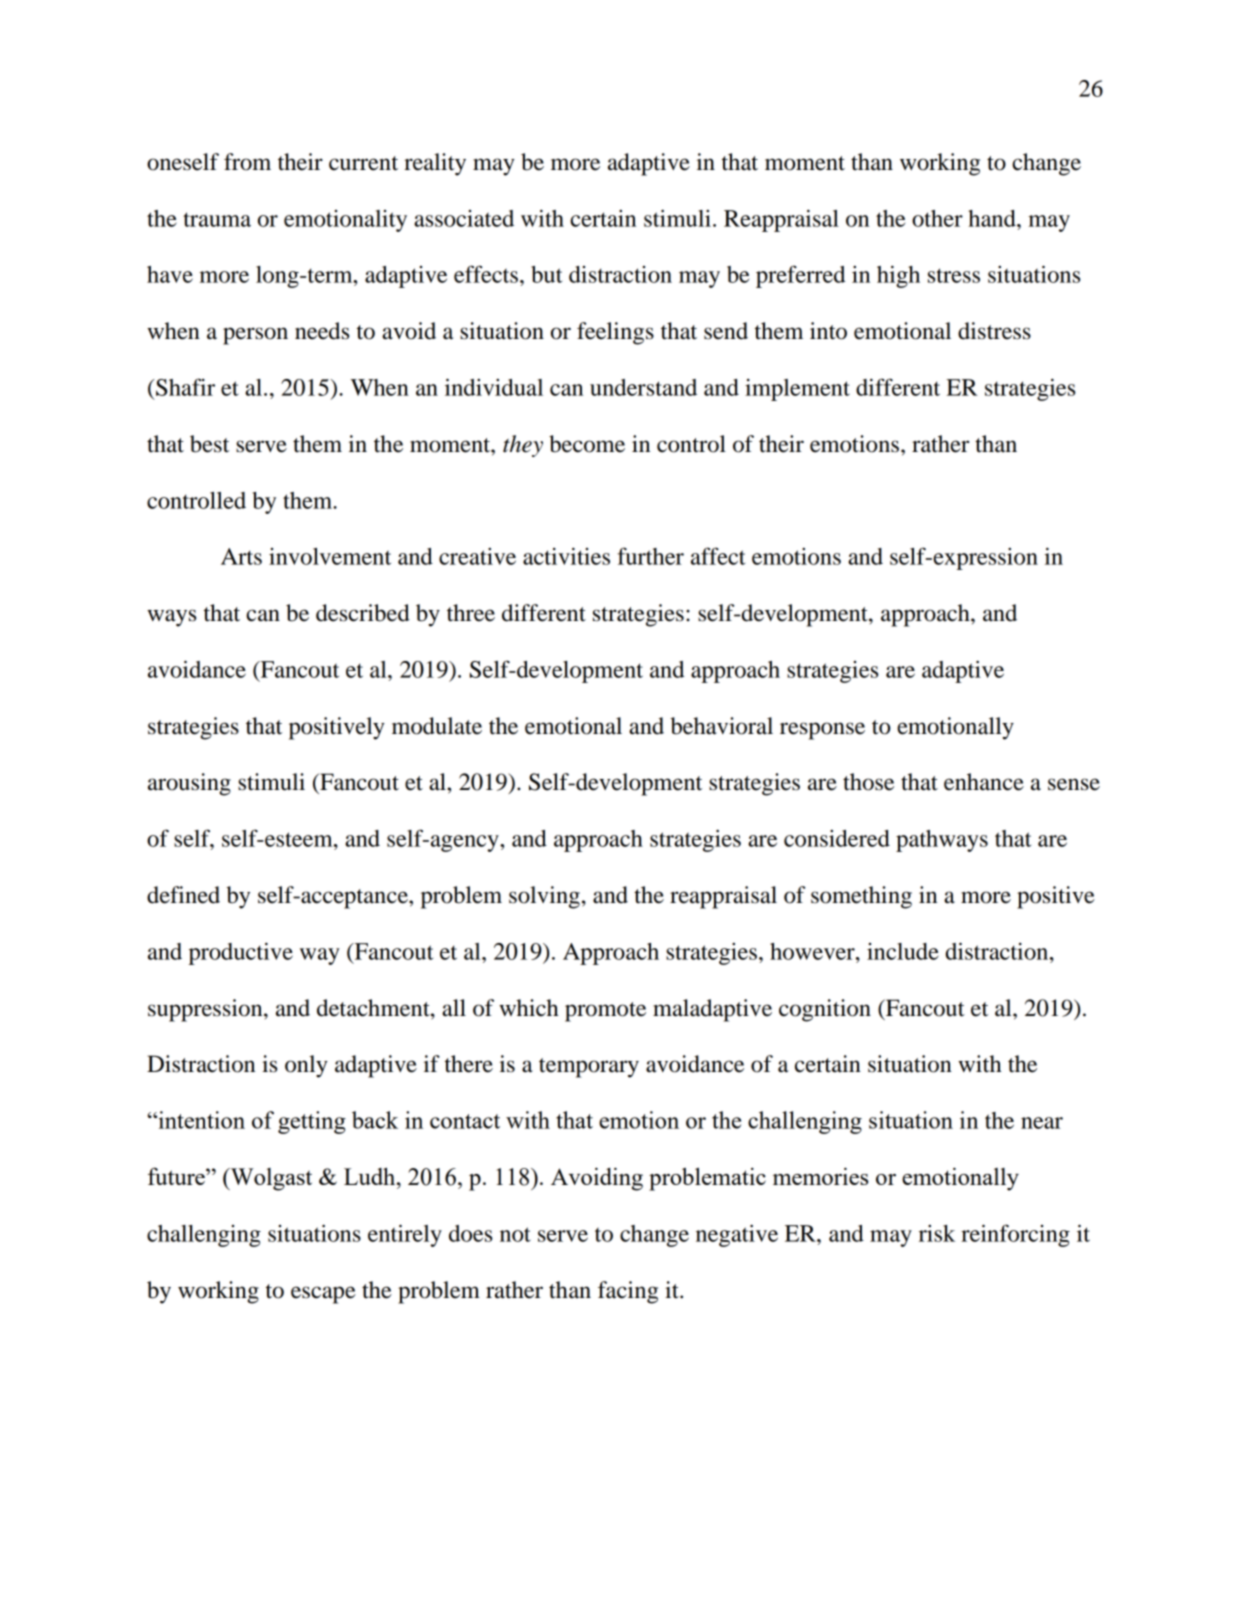 This page has width=1250, height=1618. Describe the element at coordinates (587, 444) in the page. I see `become` at that location.
